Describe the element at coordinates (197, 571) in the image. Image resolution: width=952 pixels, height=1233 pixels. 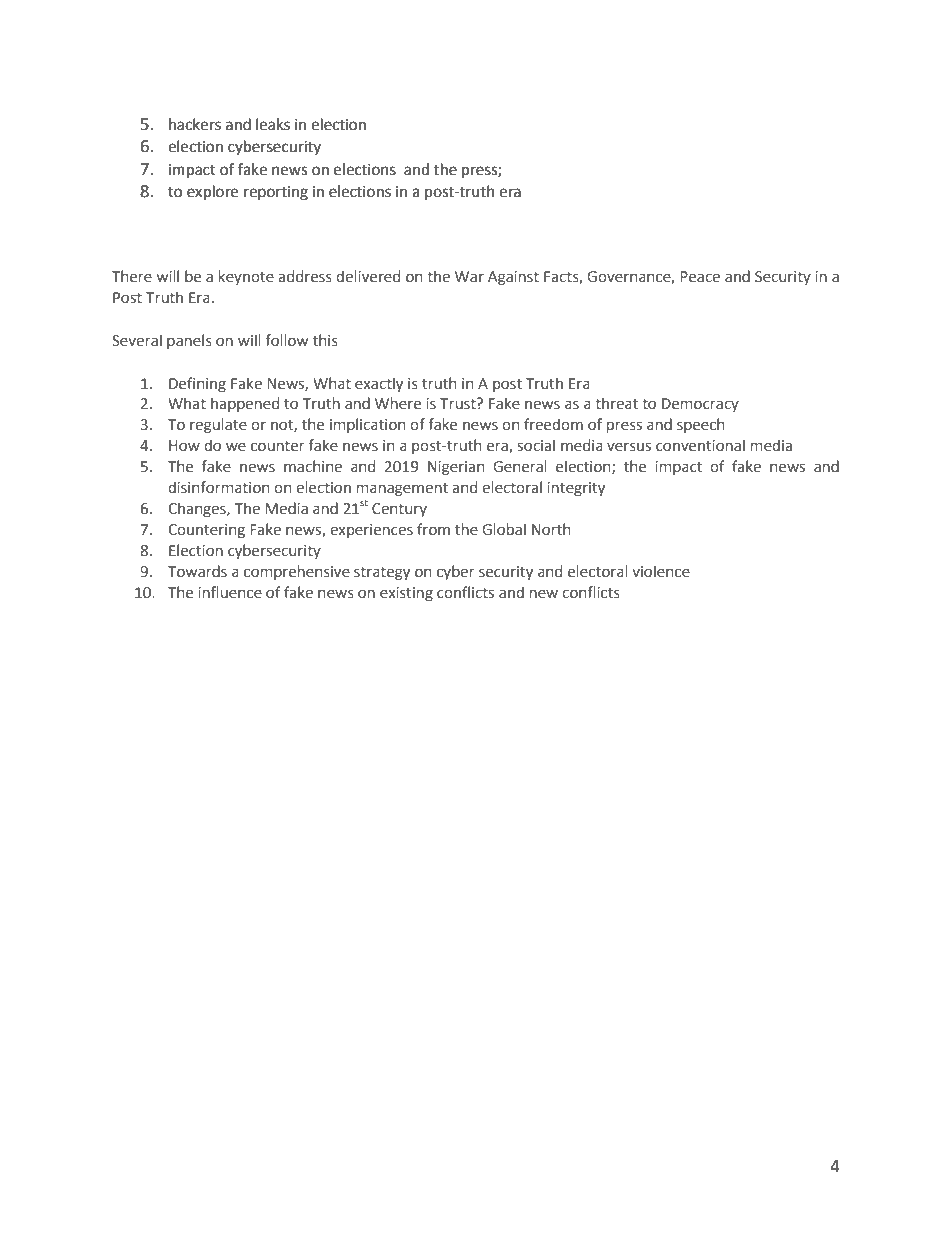
I see `Towards` at that location.
